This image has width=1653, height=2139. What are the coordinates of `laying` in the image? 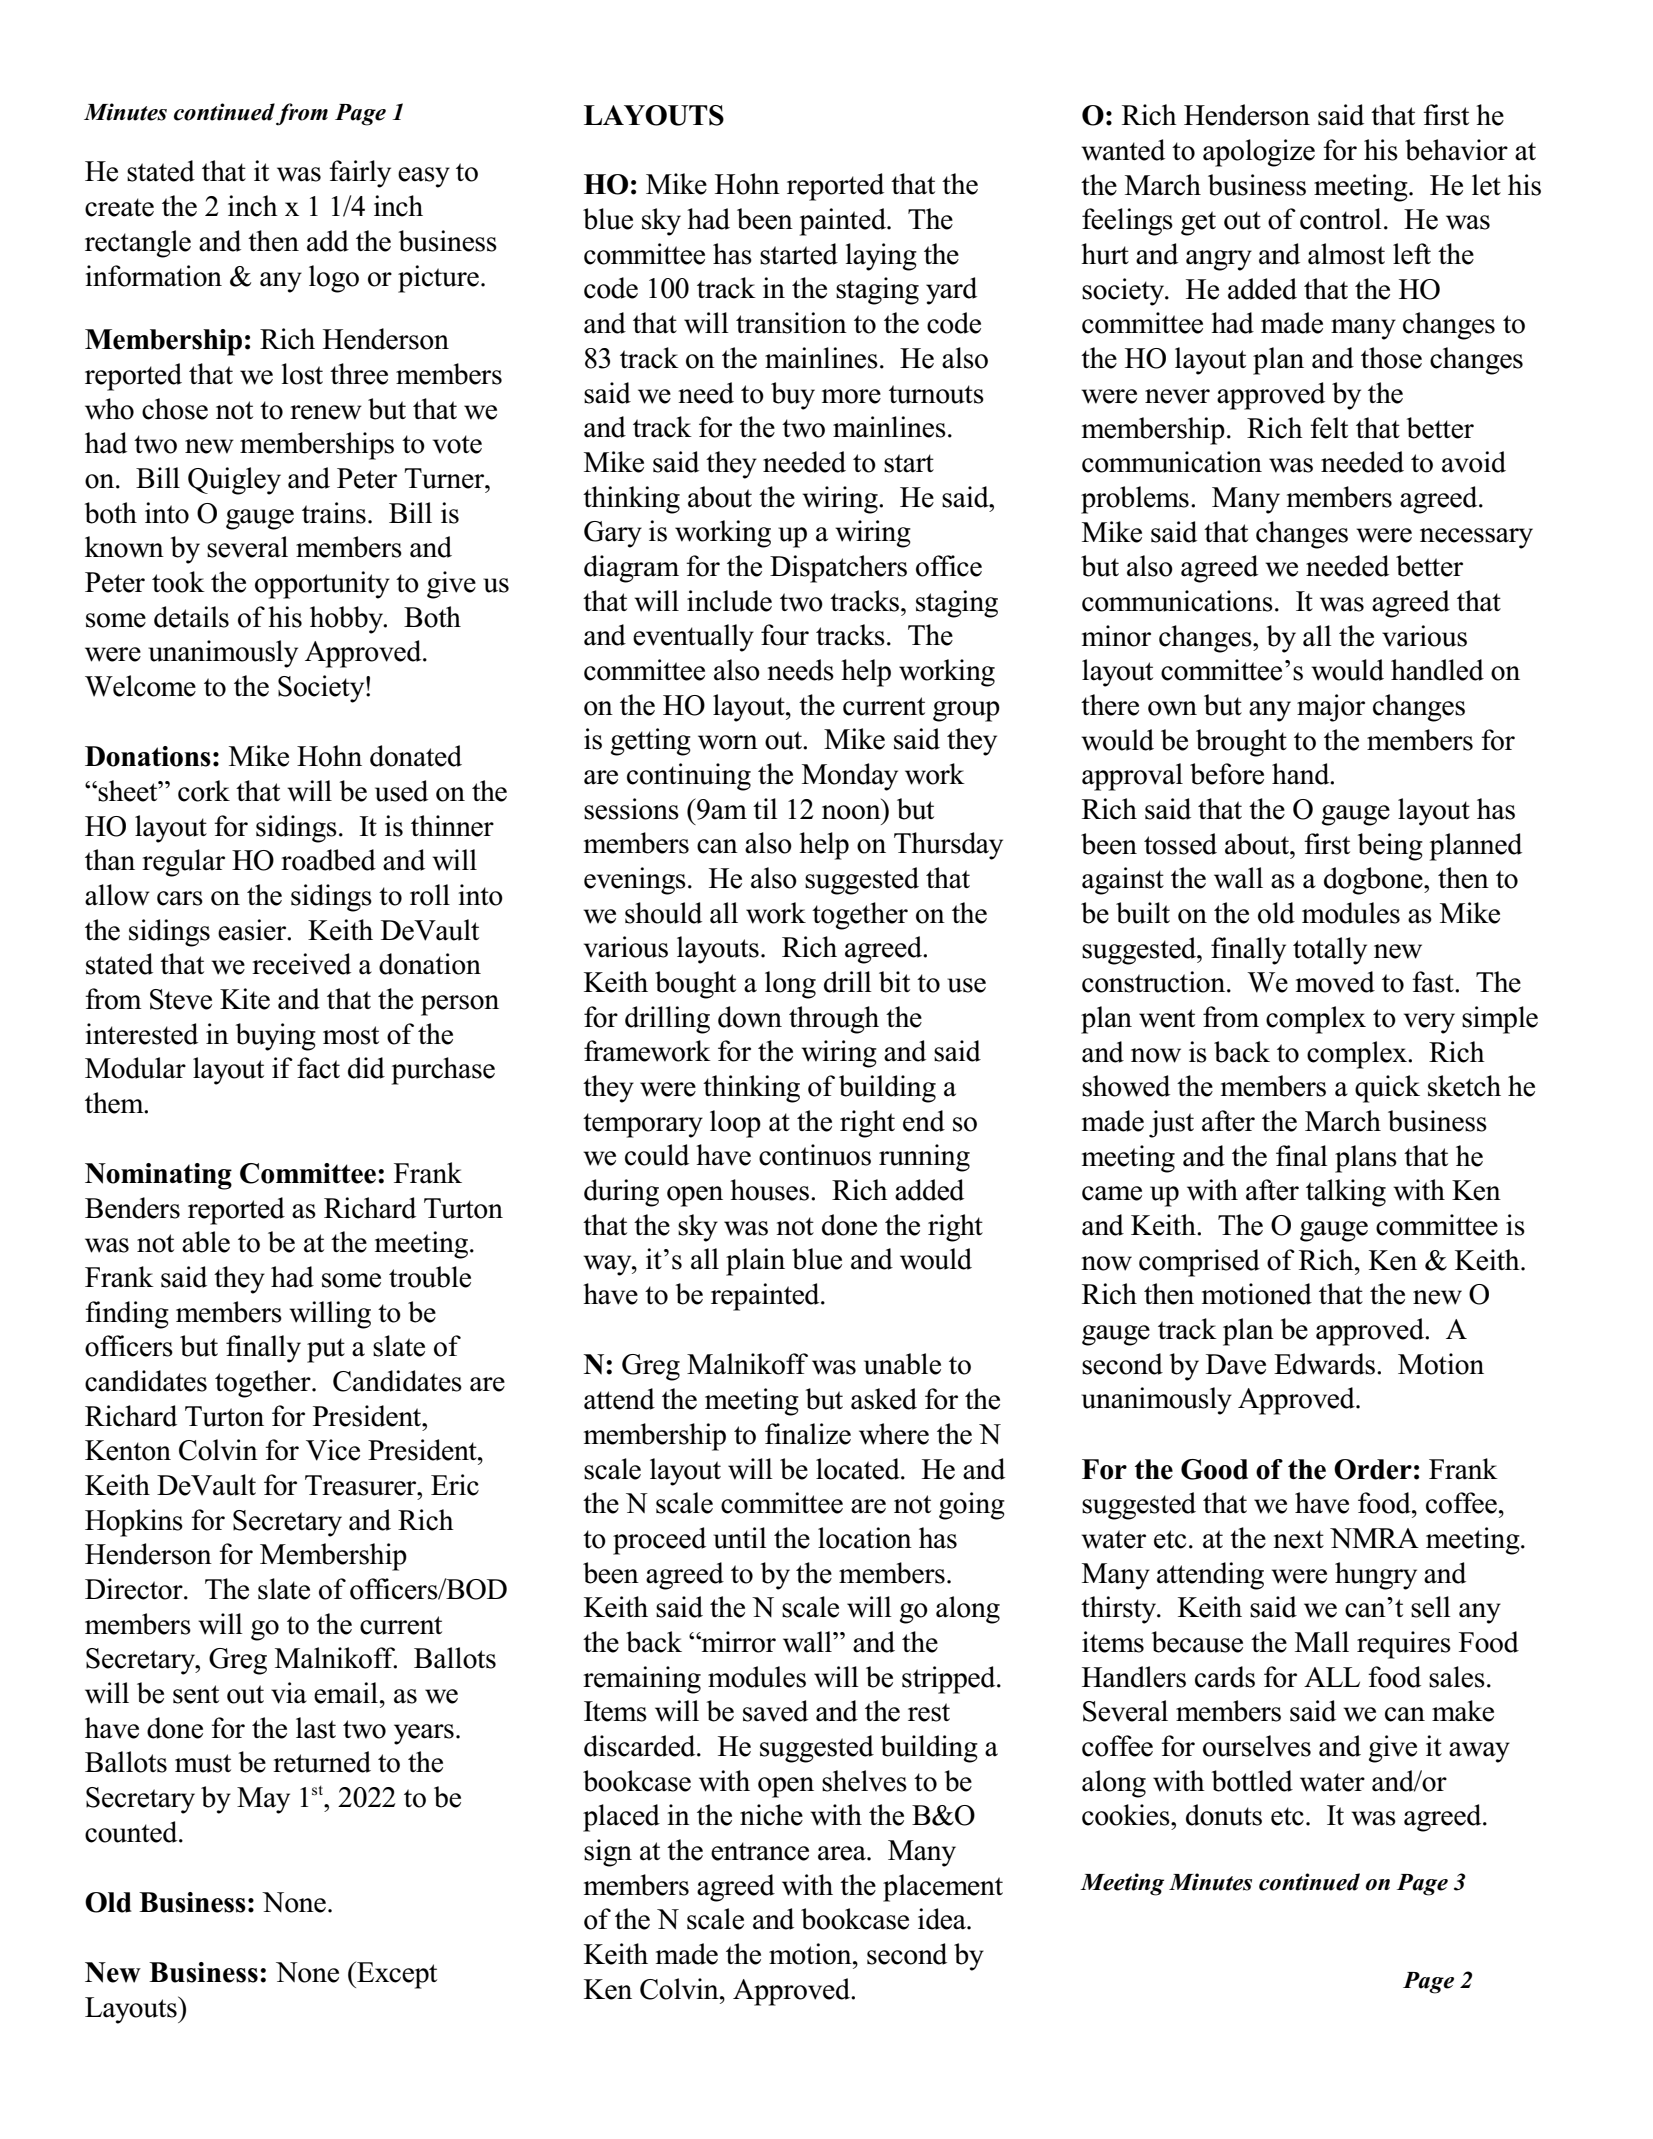 It's located at (881, 257).
